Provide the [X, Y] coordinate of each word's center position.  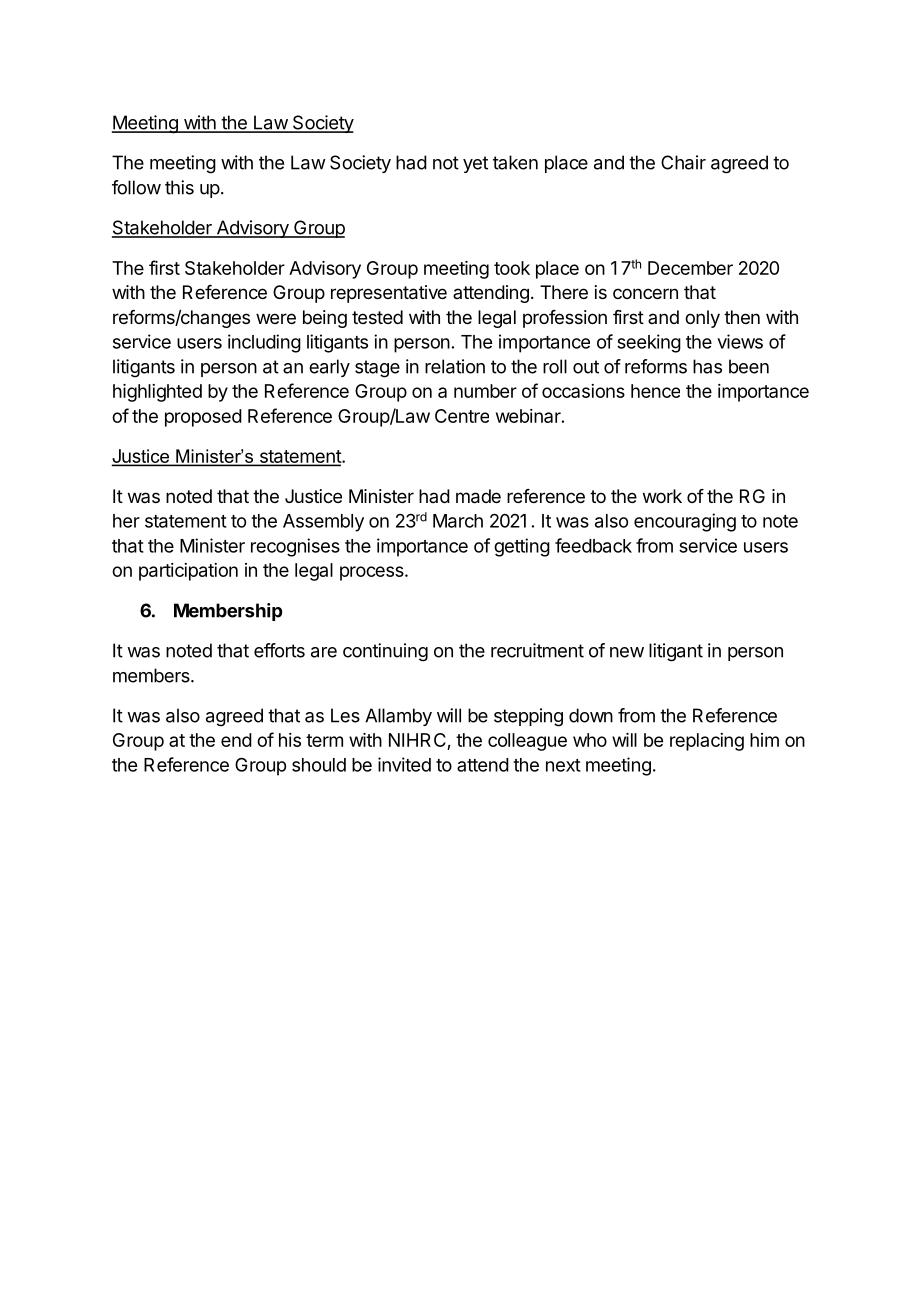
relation [455, 366]
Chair [683, 162]
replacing [707, 742]
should [319, 765]
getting [522, 547]
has [707, 366]
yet [475, 164]
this [179, 187]
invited [404, 764]
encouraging [685, 522]
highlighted [157, 393]
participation [188, 572]
